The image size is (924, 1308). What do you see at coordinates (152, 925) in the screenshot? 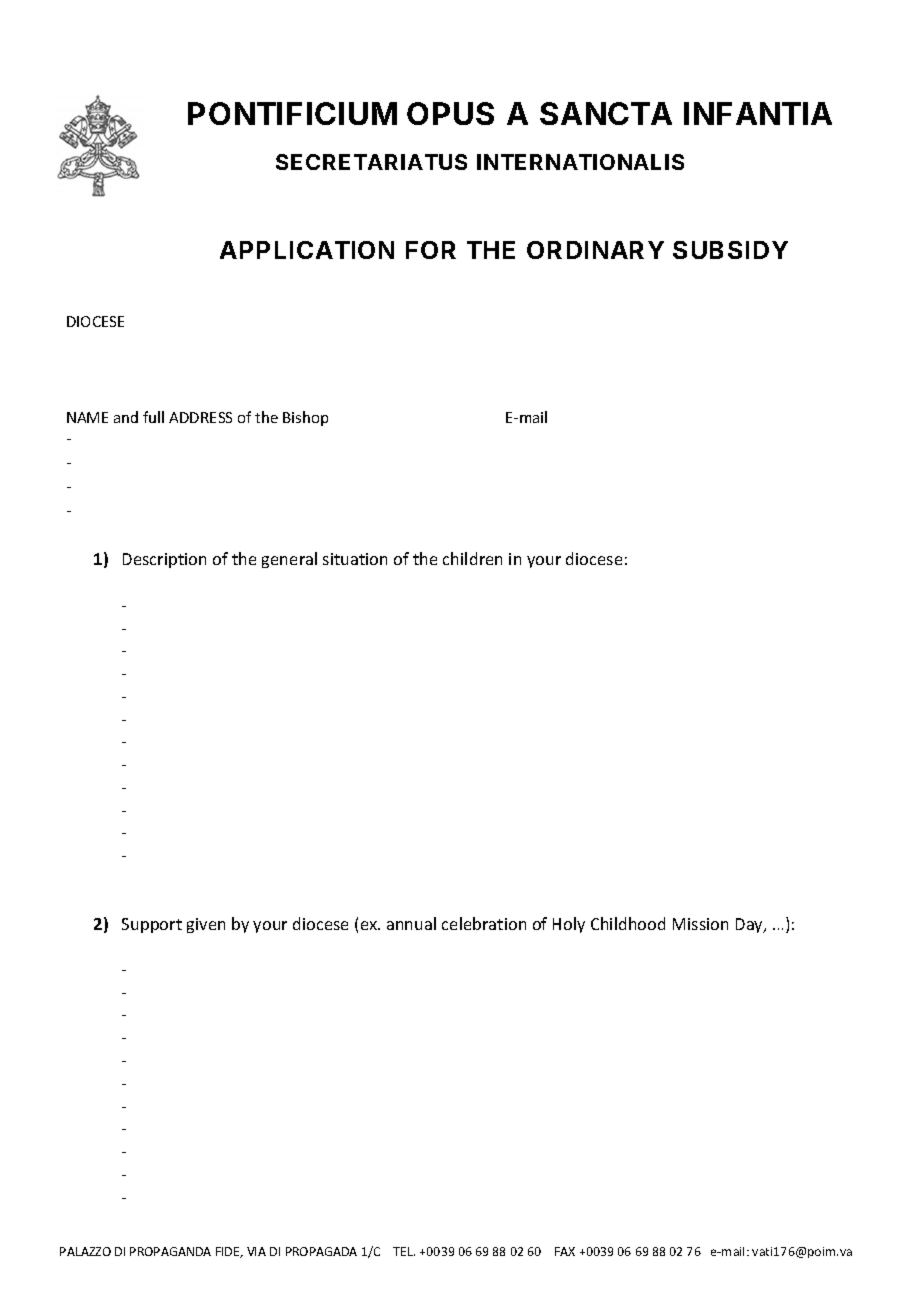
I see `Support` at bounding box center [152, 925].
